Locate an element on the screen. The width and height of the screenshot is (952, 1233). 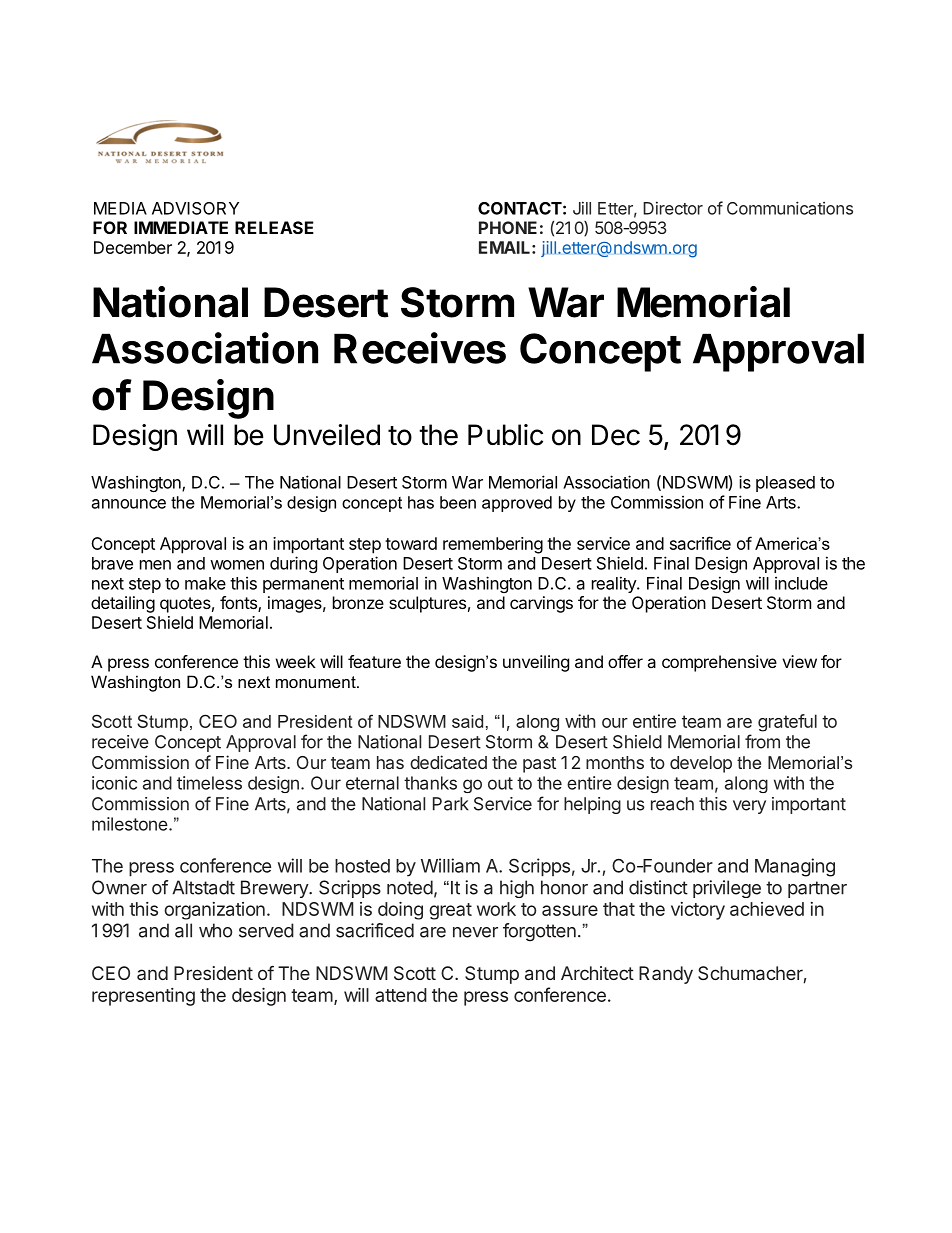
never is located at coordinates (475, 932).
